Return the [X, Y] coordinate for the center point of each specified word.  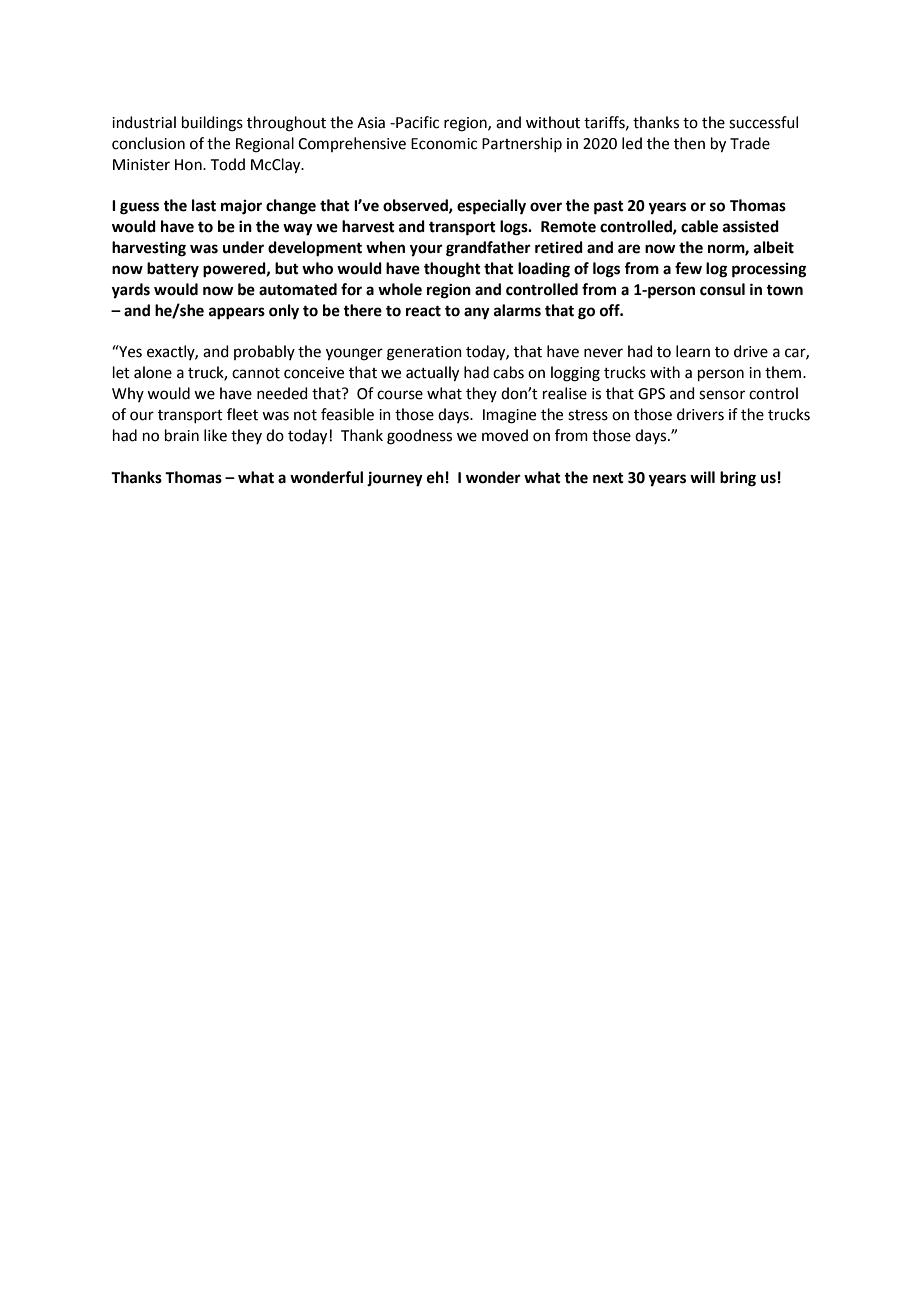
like [215, 435]
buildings [212, 124]
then [689, 143]
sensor [722, 395]
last [204, 205]
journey [395, 479]
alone [153, 372]
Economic [444, 144]
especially [491, 207]
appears [237, 313]
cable [699, 226]
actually [432, 374]
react [423, 311]
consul [722, 289]
